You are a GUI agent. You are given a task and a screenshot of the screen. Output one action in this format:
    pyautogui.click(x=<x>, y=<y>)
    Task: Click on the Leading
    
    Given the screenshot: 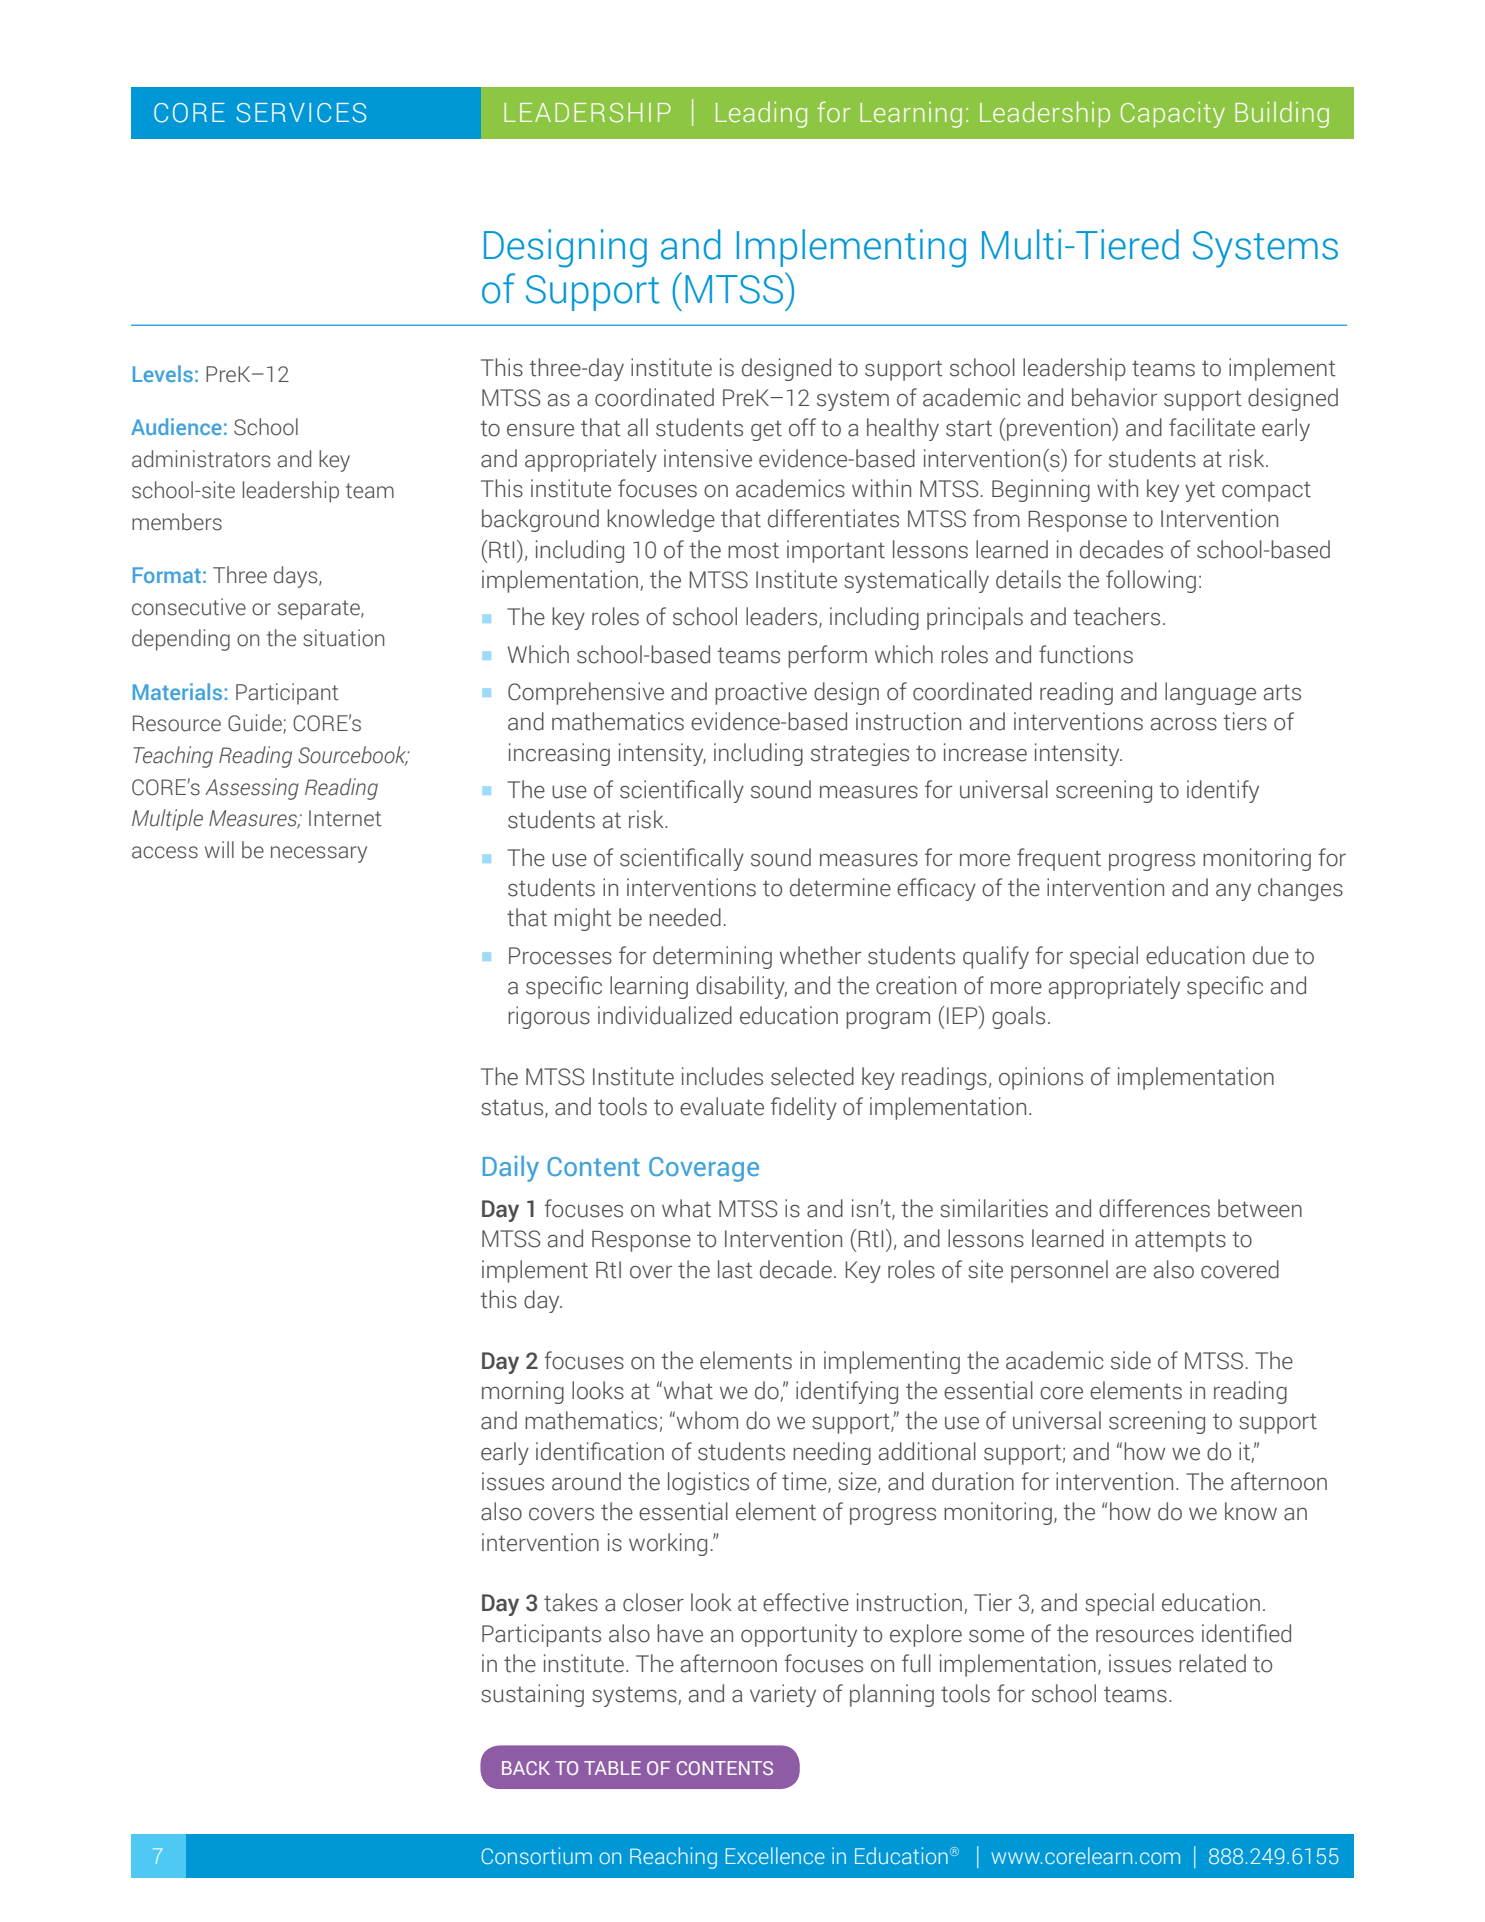 What is the action you would take?
    pyautogui.click(x=761, y=114)
